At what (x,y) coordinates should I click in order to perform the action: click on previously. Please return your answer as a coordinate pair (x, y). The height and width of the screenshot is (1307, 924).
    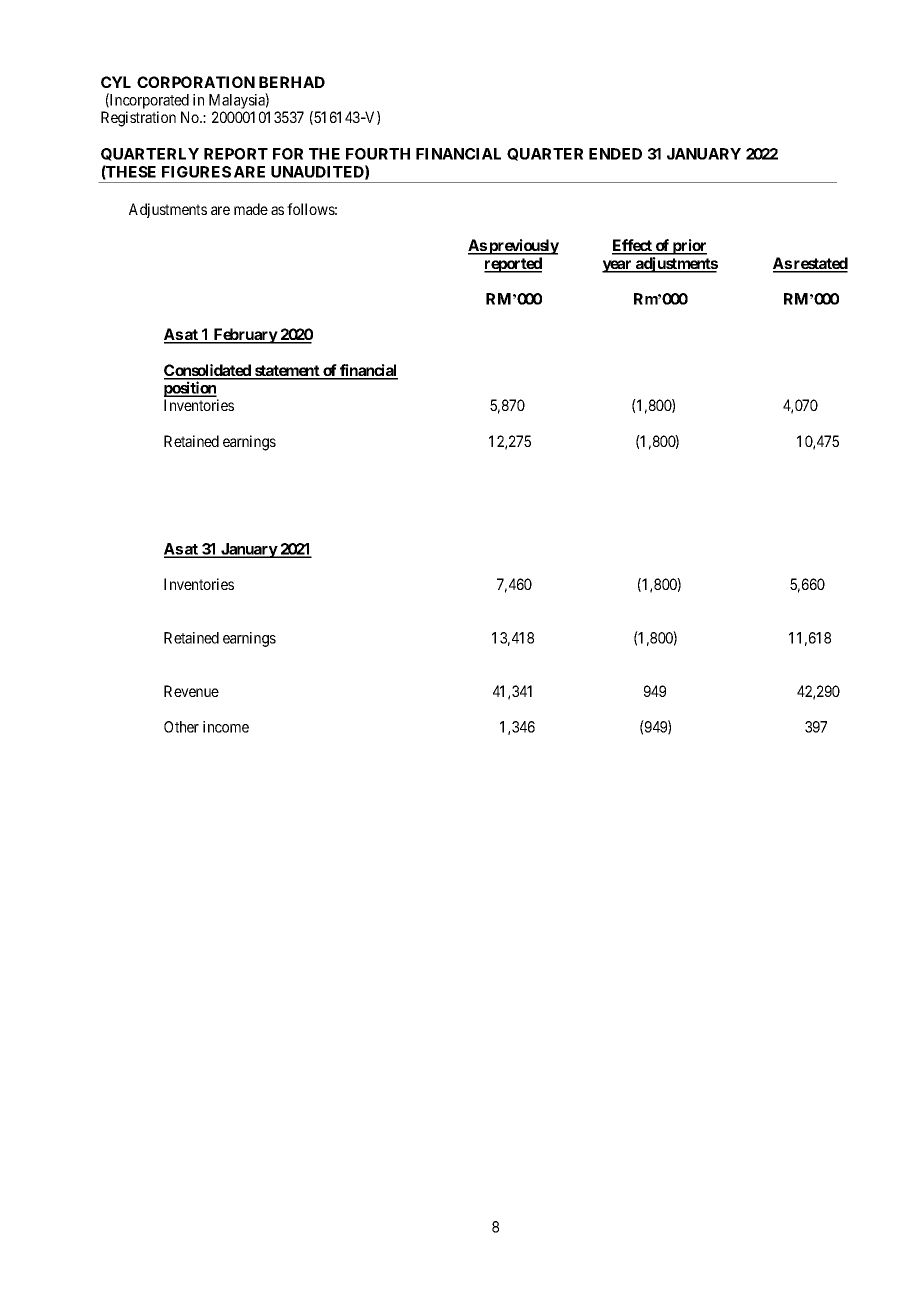
    Looking at the image, I should click on (523, 247).
